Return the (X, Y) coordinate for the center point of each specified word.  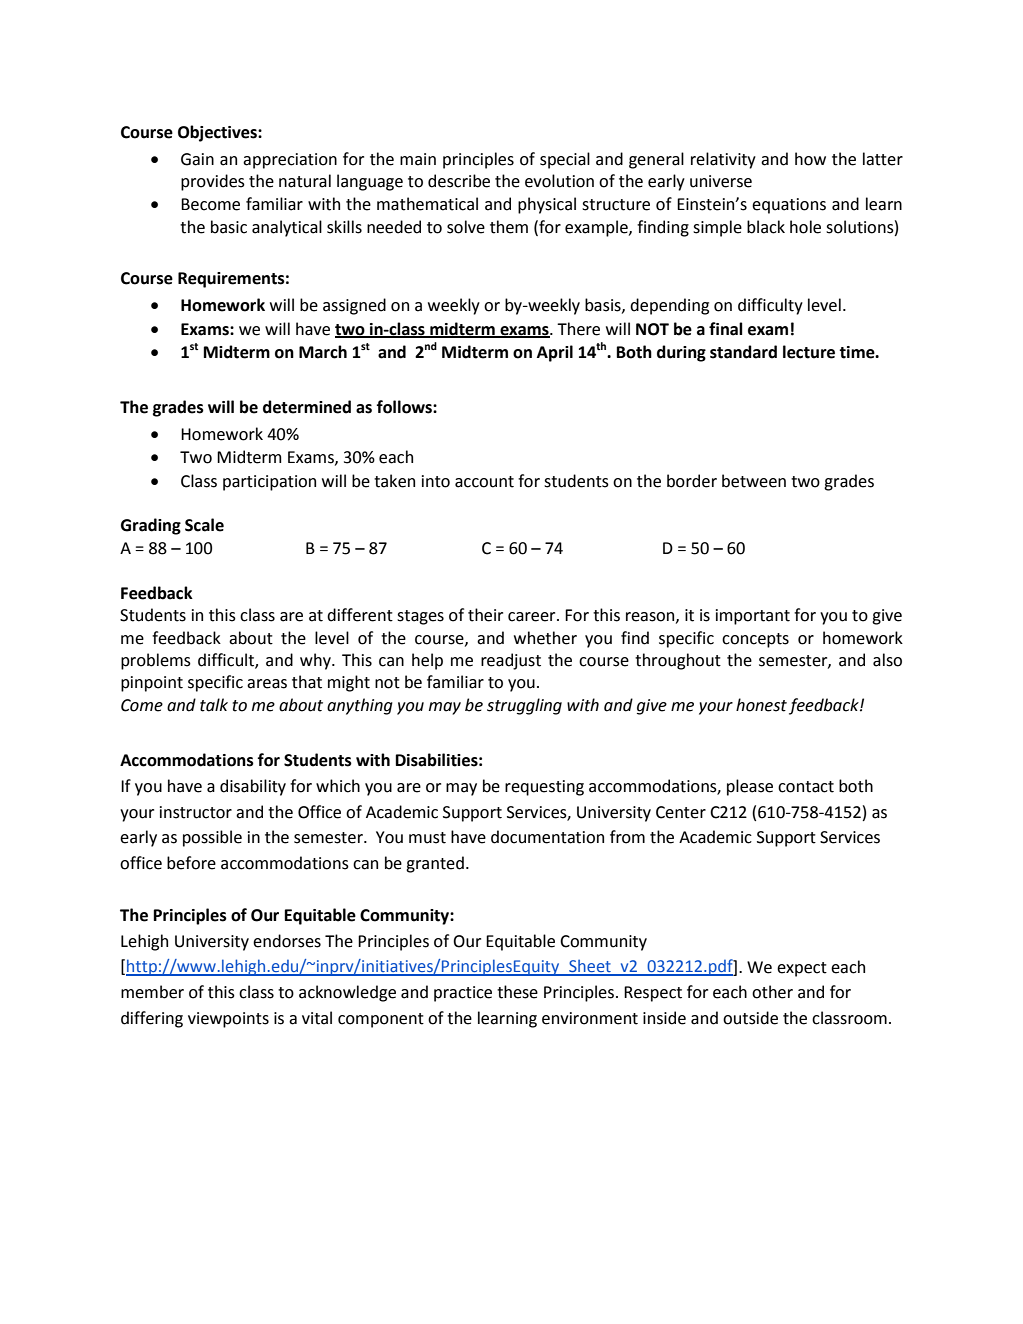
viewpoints (228, 1020)
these (517, 992)
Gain (197, 159)
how (810, 159)
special (565, 160)
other (772, 992)
